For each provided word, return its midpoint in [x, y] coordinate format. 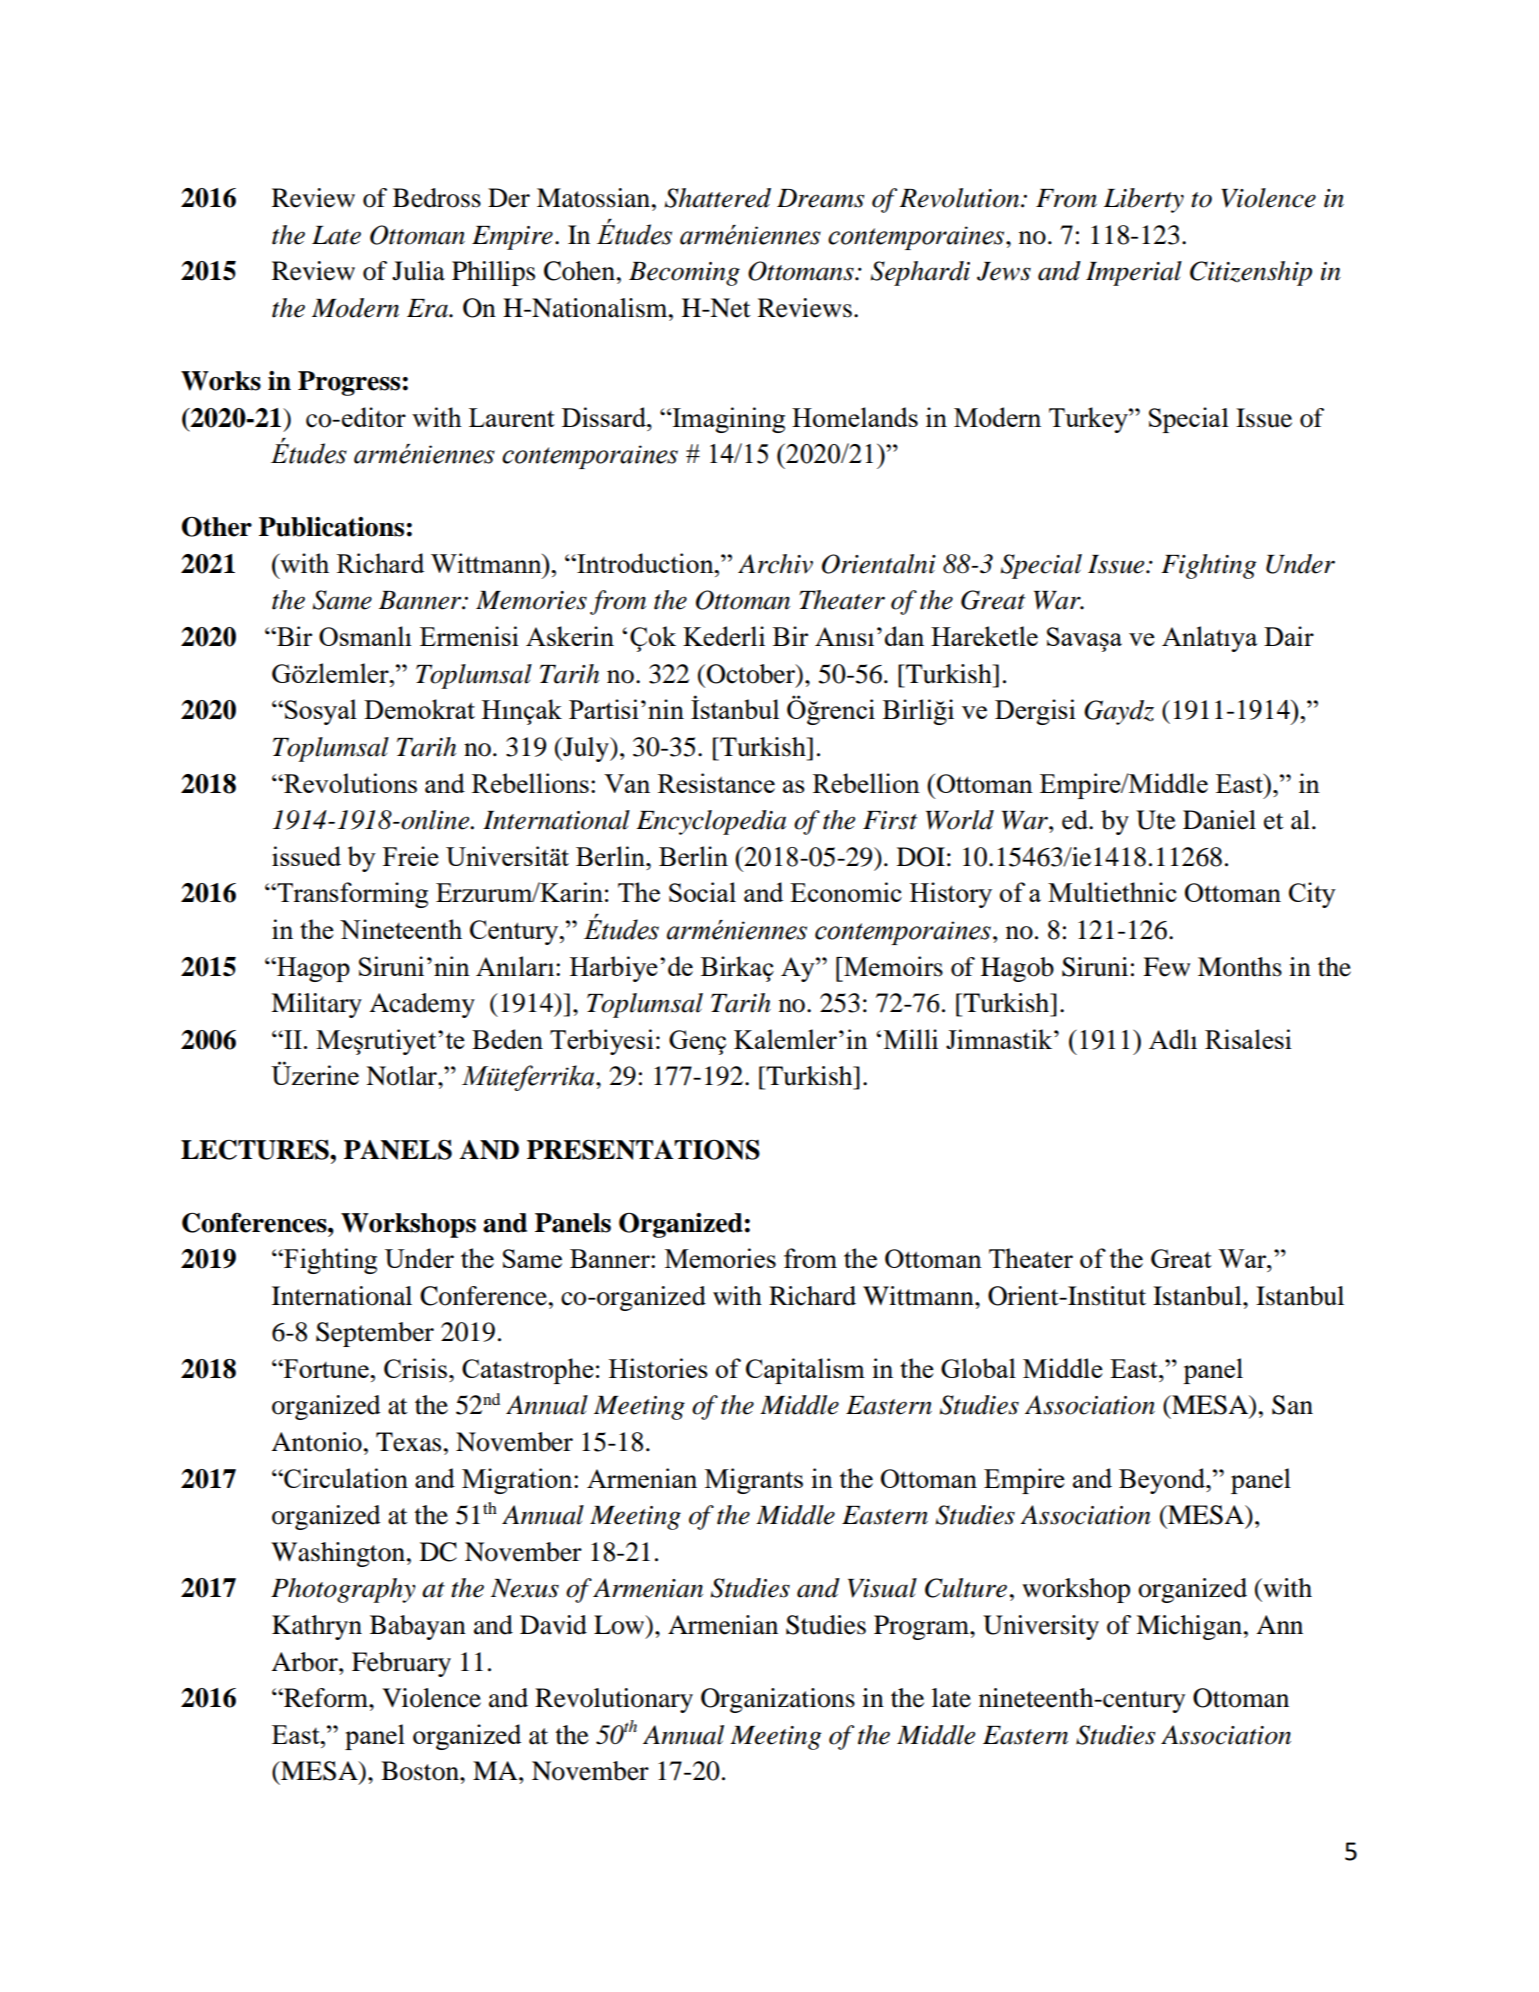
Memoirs [892, 966]
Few [1166, 967]
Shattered [718, 198]
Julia [418, 271]
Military [316, 1005]
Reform [326, 1698]
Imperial [1134, 273]
